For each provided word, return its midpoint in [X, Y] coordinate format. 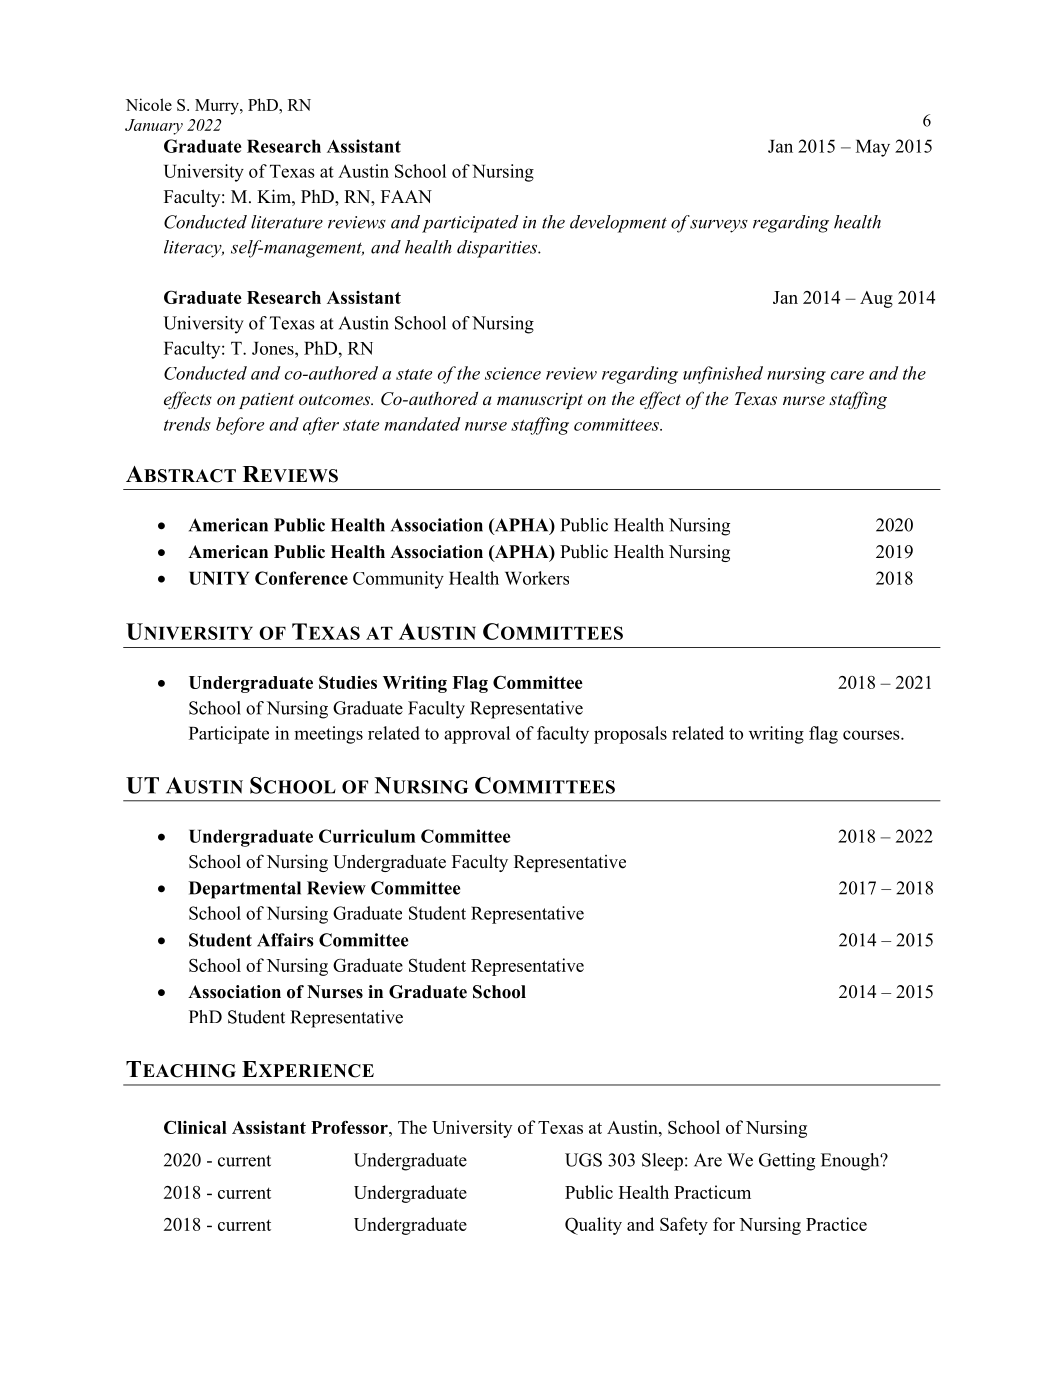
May [873, 148]
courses [872, 735]
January [154, 127]
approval [477, 735]
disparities [498, 249]
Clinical [195, 1127]
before [240, 426]
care [847, 375]
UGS [583, 1160]
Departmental [245, 890]
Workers [537, 578]
